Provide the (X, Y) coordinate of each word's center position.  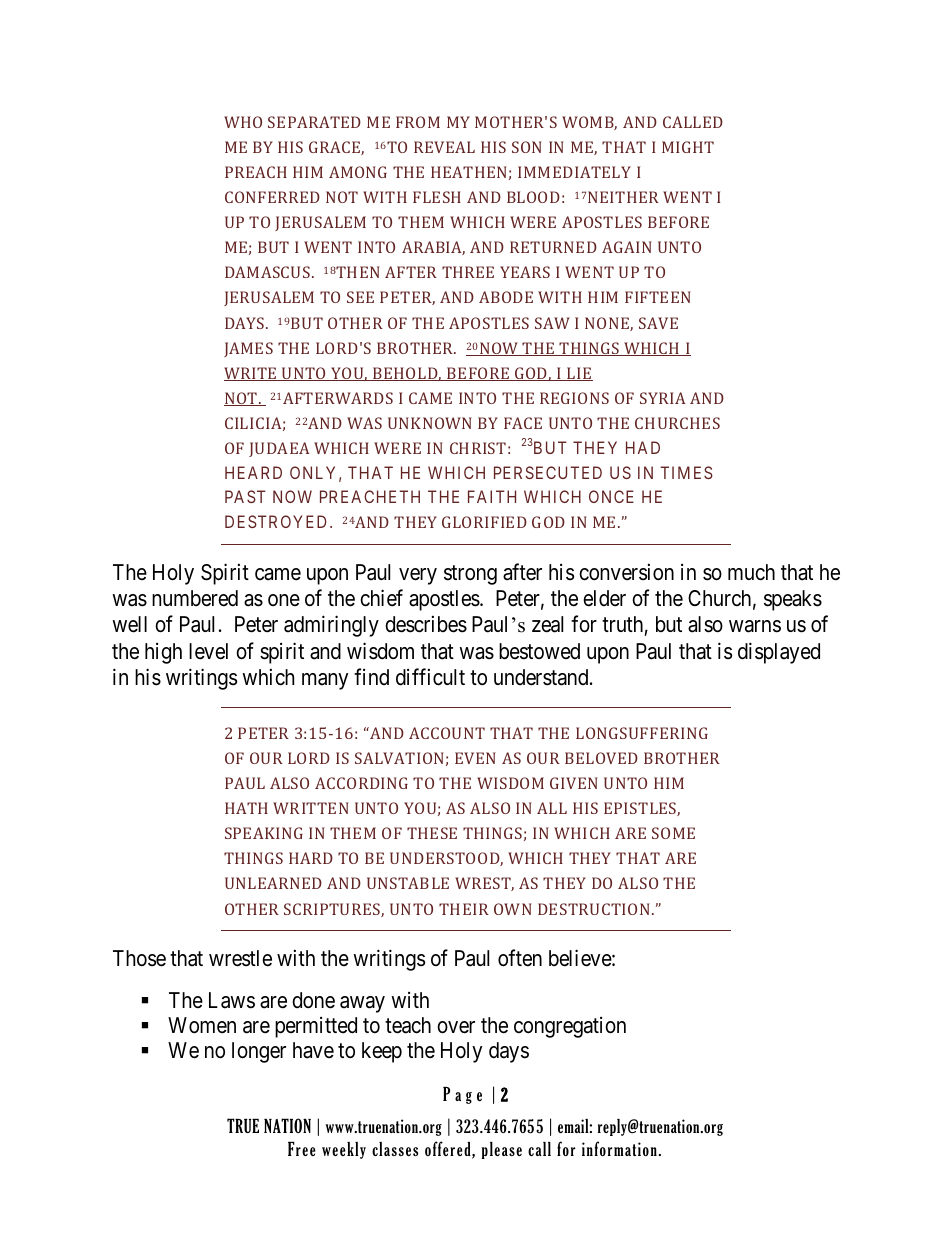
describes (426, 624)
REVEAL (444, 147)
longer (259, 1052)
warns (755, 626)
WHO (243, 122)
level (208, 651)
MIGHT (688, 147)
